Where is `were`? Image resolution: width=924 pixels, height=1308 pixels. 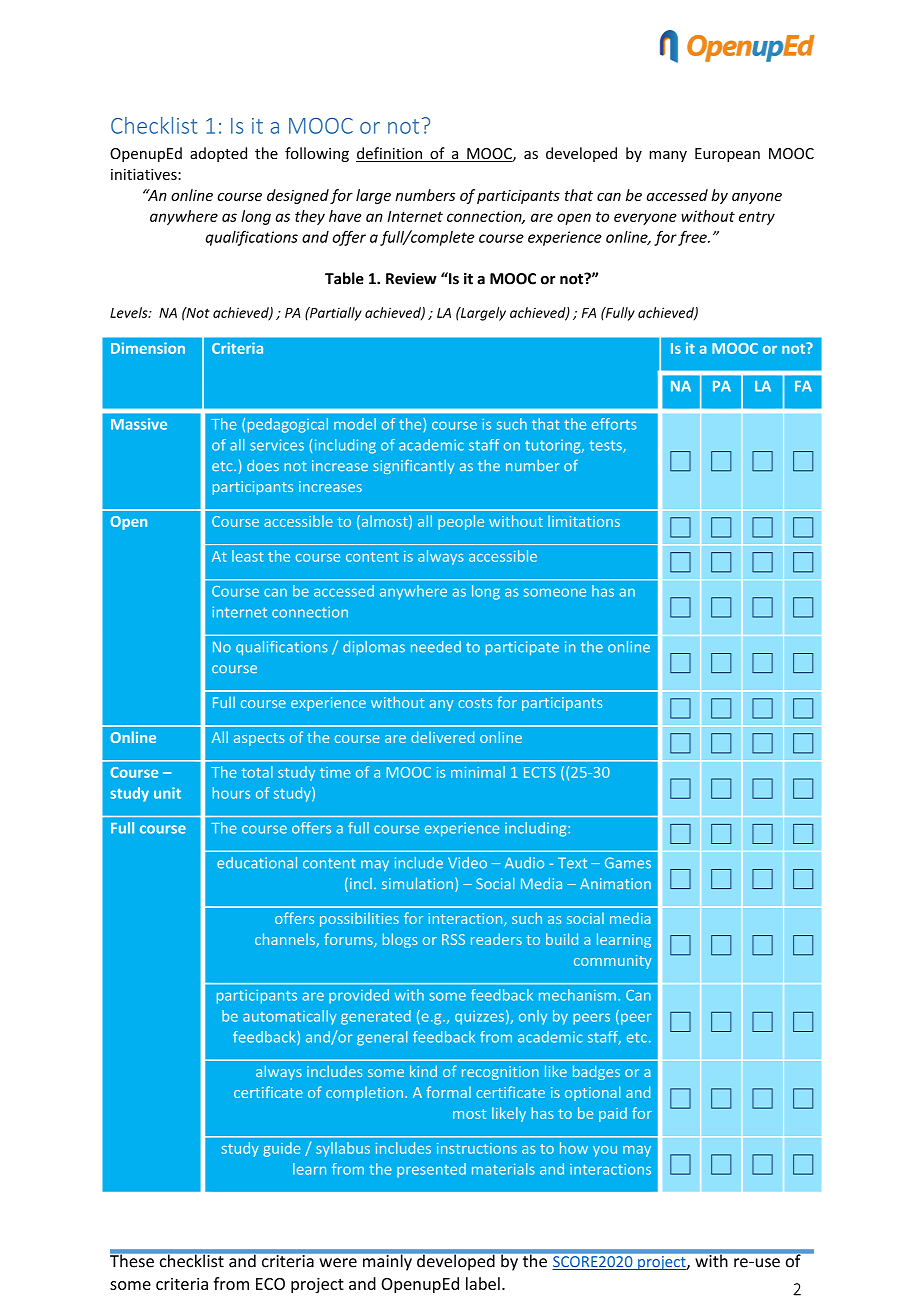
were is located at coordinates (338, 1263).
